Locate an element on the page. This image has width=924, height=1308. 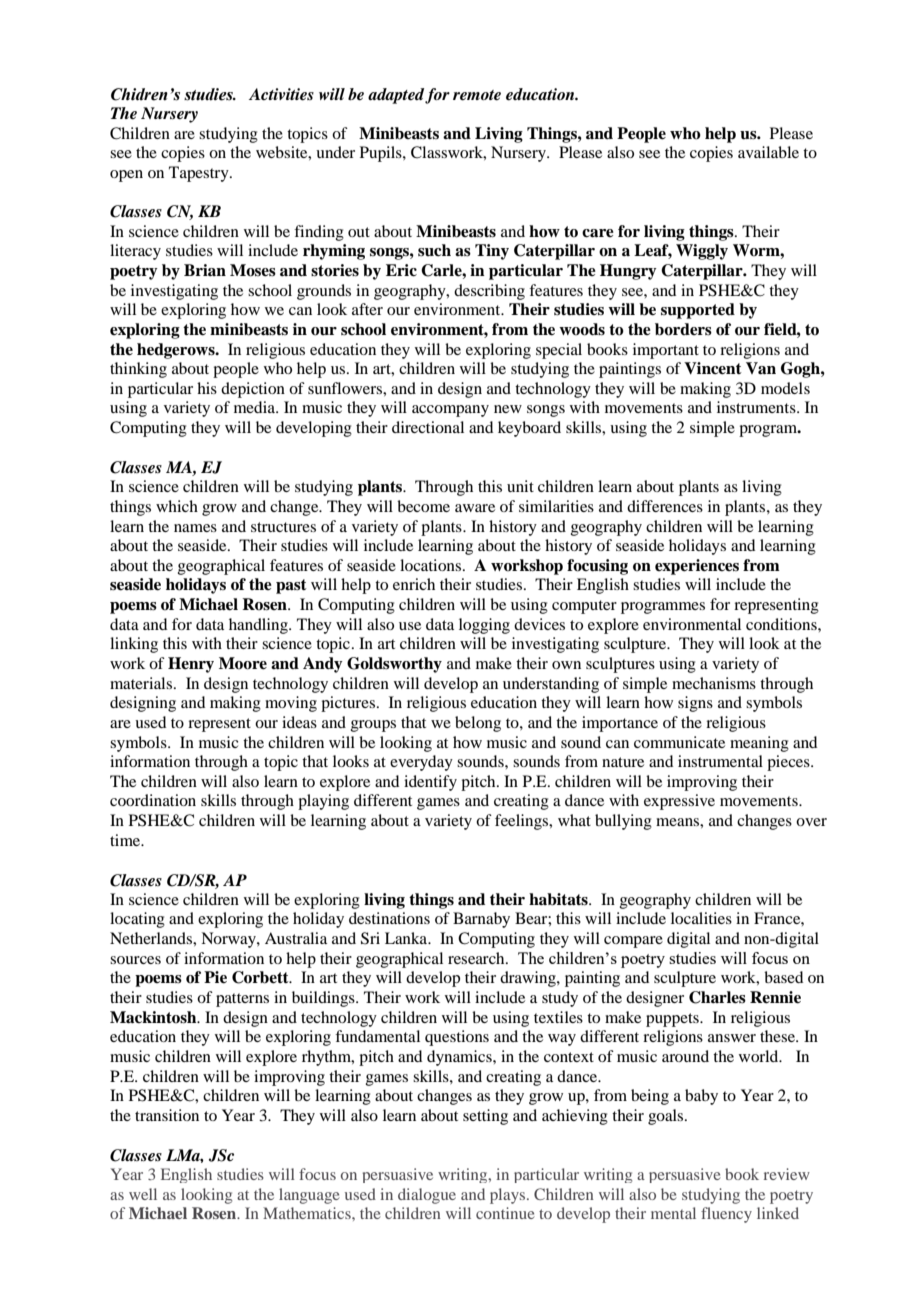
describing is located at coordinates (489, 292).
